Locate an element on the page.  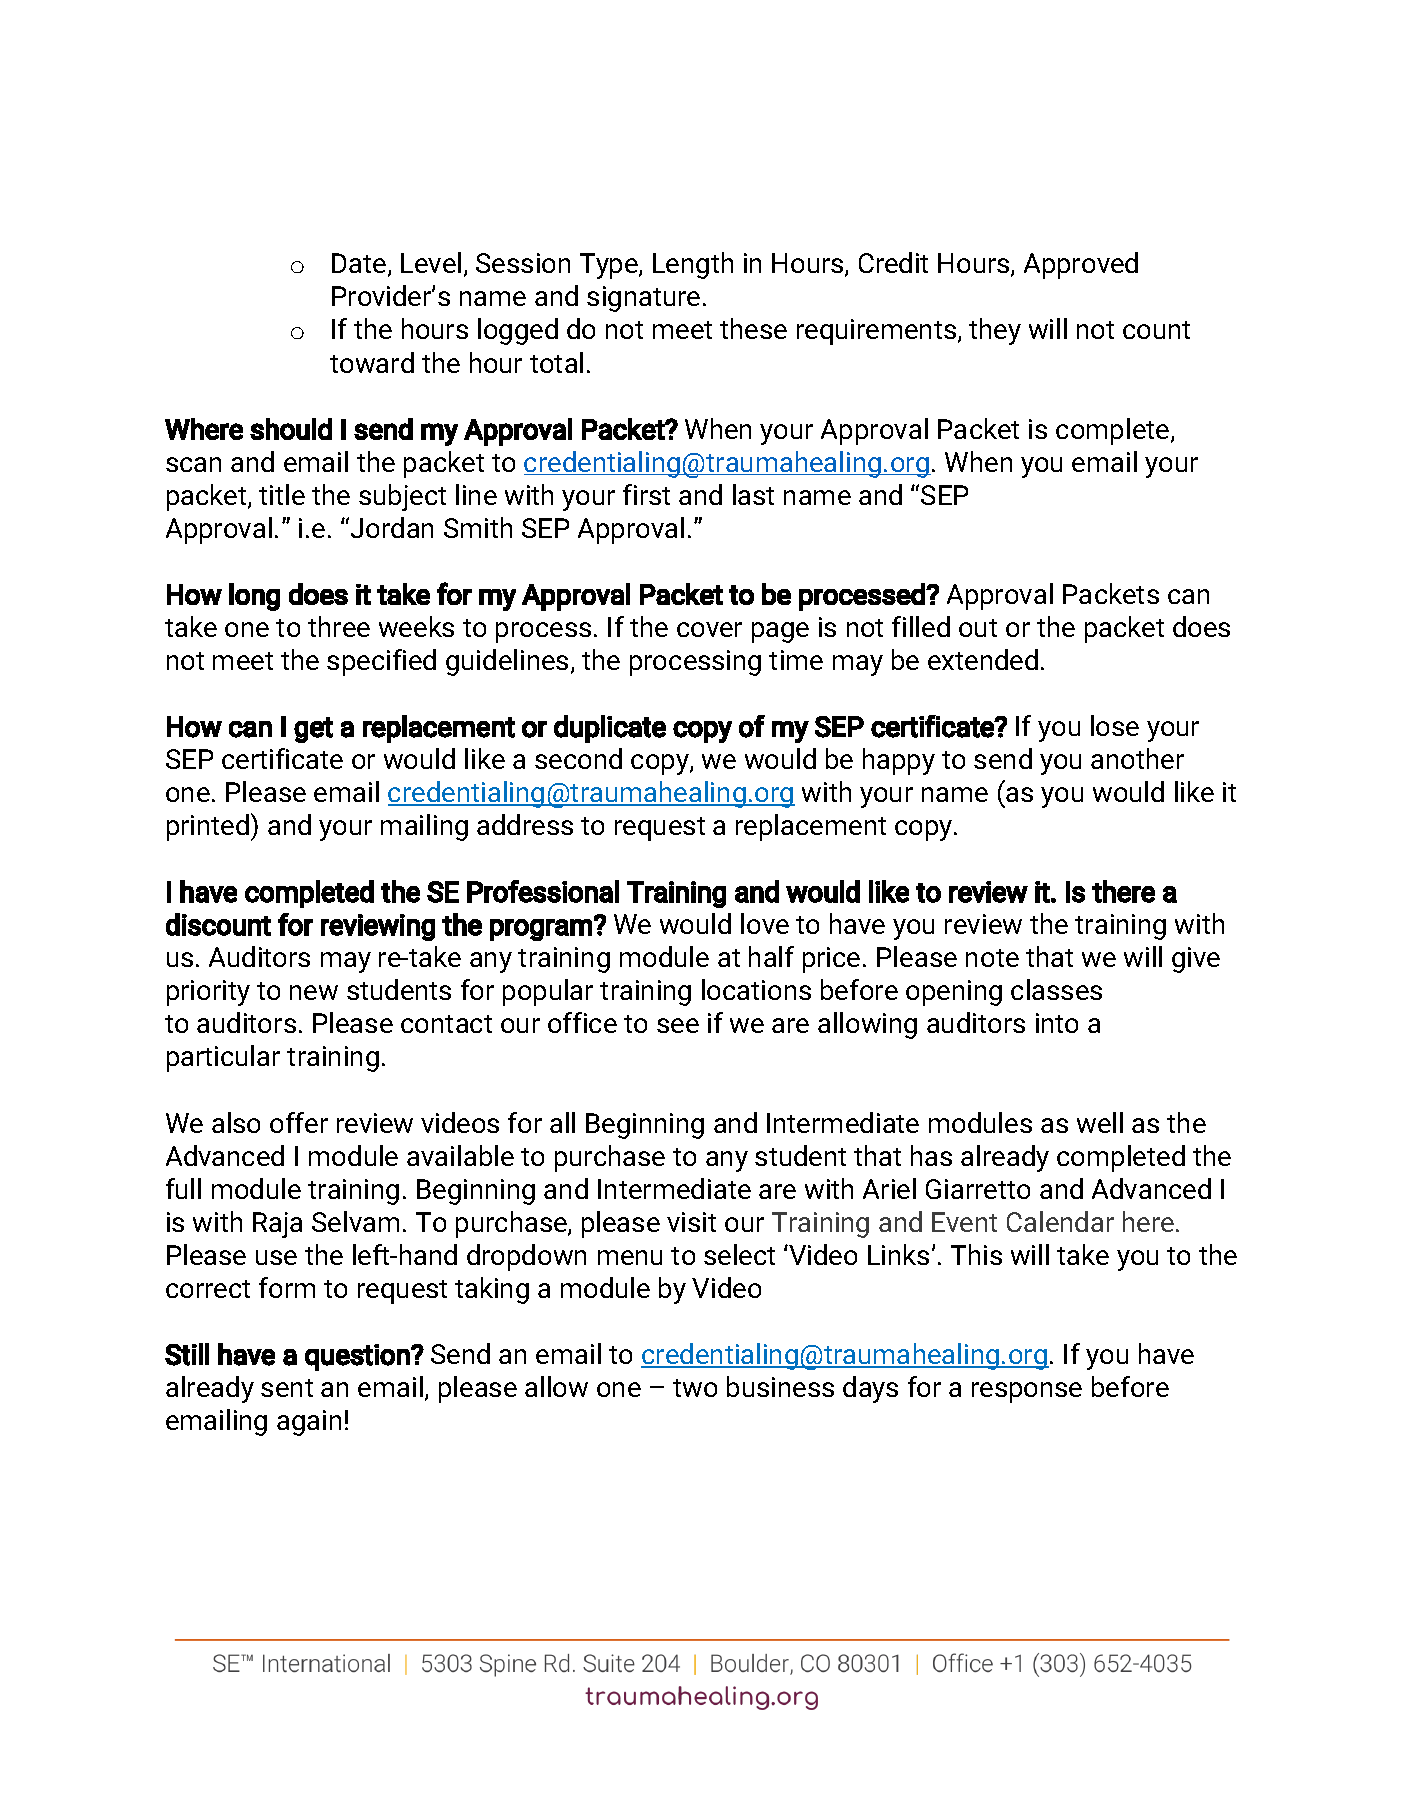
Approved is located at coordinates (1081, 265).
